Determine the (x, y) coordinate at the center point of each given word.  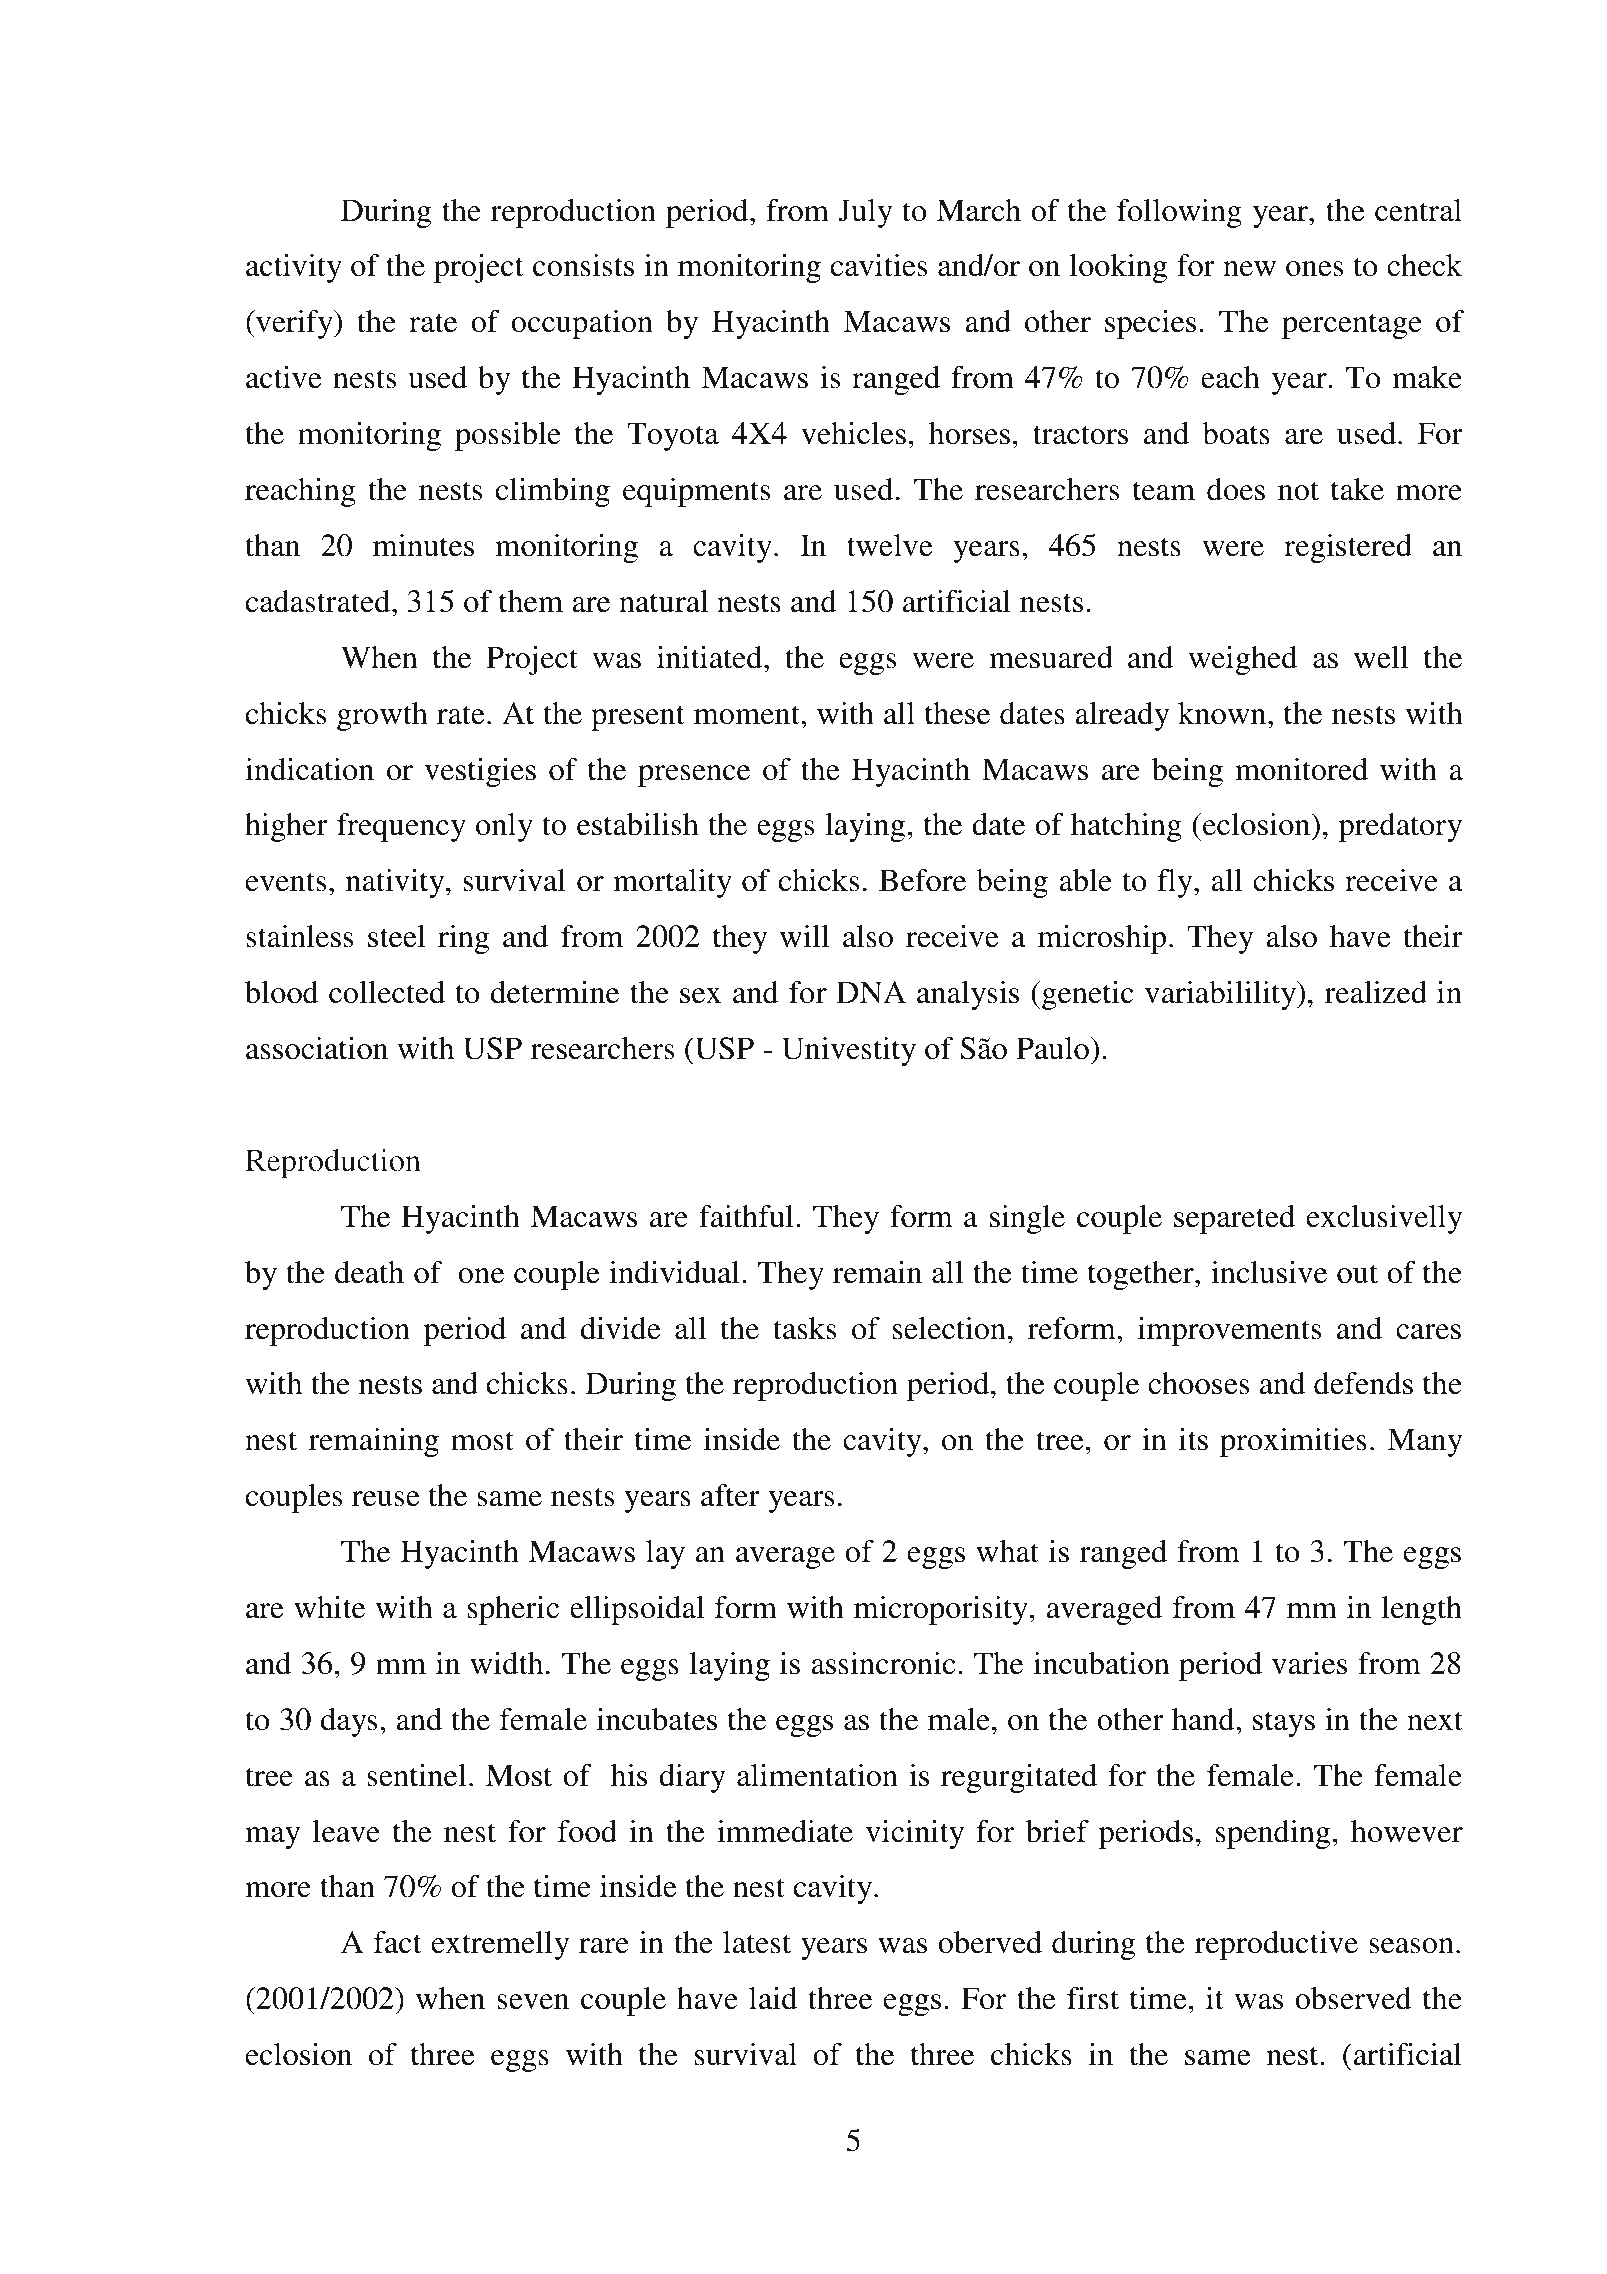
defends (1363, 1383)
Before (922, 880)
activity (294, 268)
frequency (401, 827)
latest (757, 1942)
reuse (385, 1499)
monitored (1301, 769)
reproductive (1276, 1945)
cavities (879, 265)
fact (397, 1942)
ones (1315, 269)
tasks (805, 1328)
